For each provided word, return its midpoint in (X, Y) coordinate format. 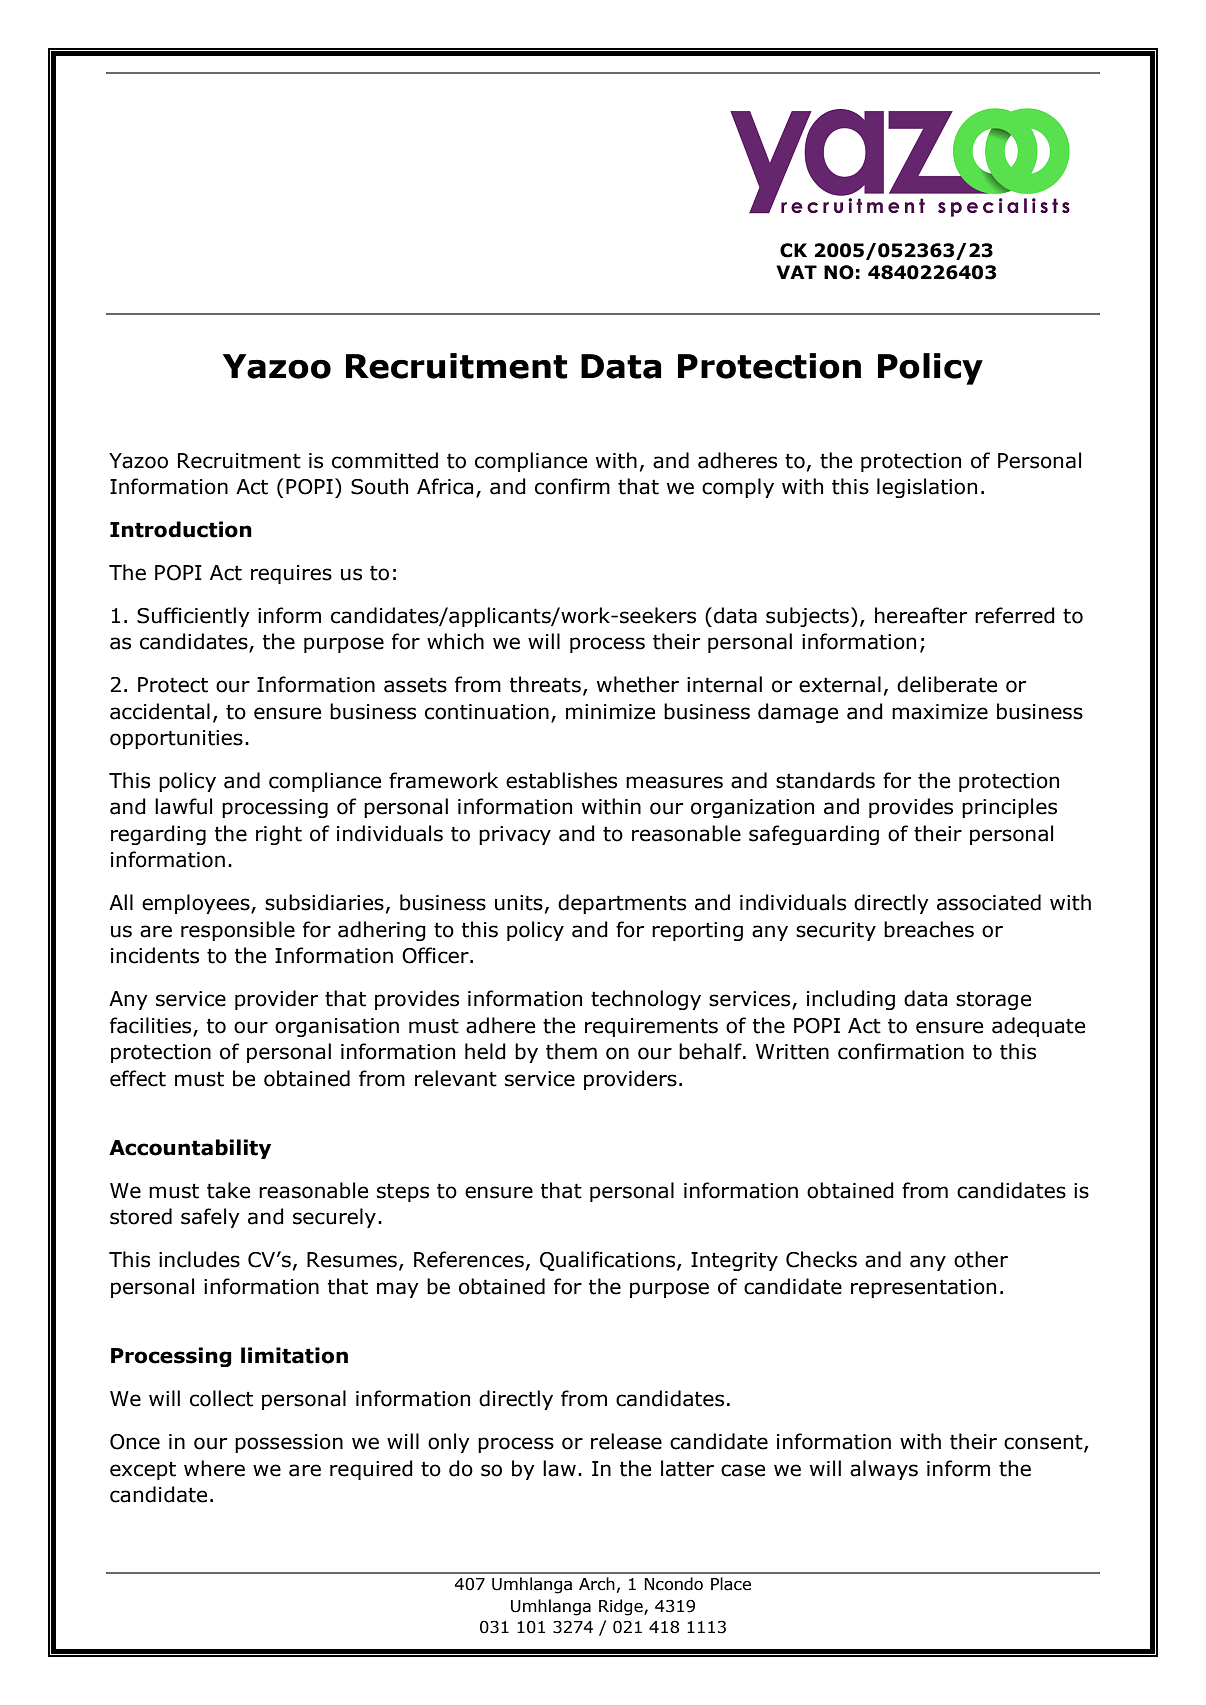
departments (622, 904)
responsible (238, 931)
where (214, 1468)
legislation (927, 488)
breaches (929, 929)
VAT (796, 272)
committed (385, 460)
